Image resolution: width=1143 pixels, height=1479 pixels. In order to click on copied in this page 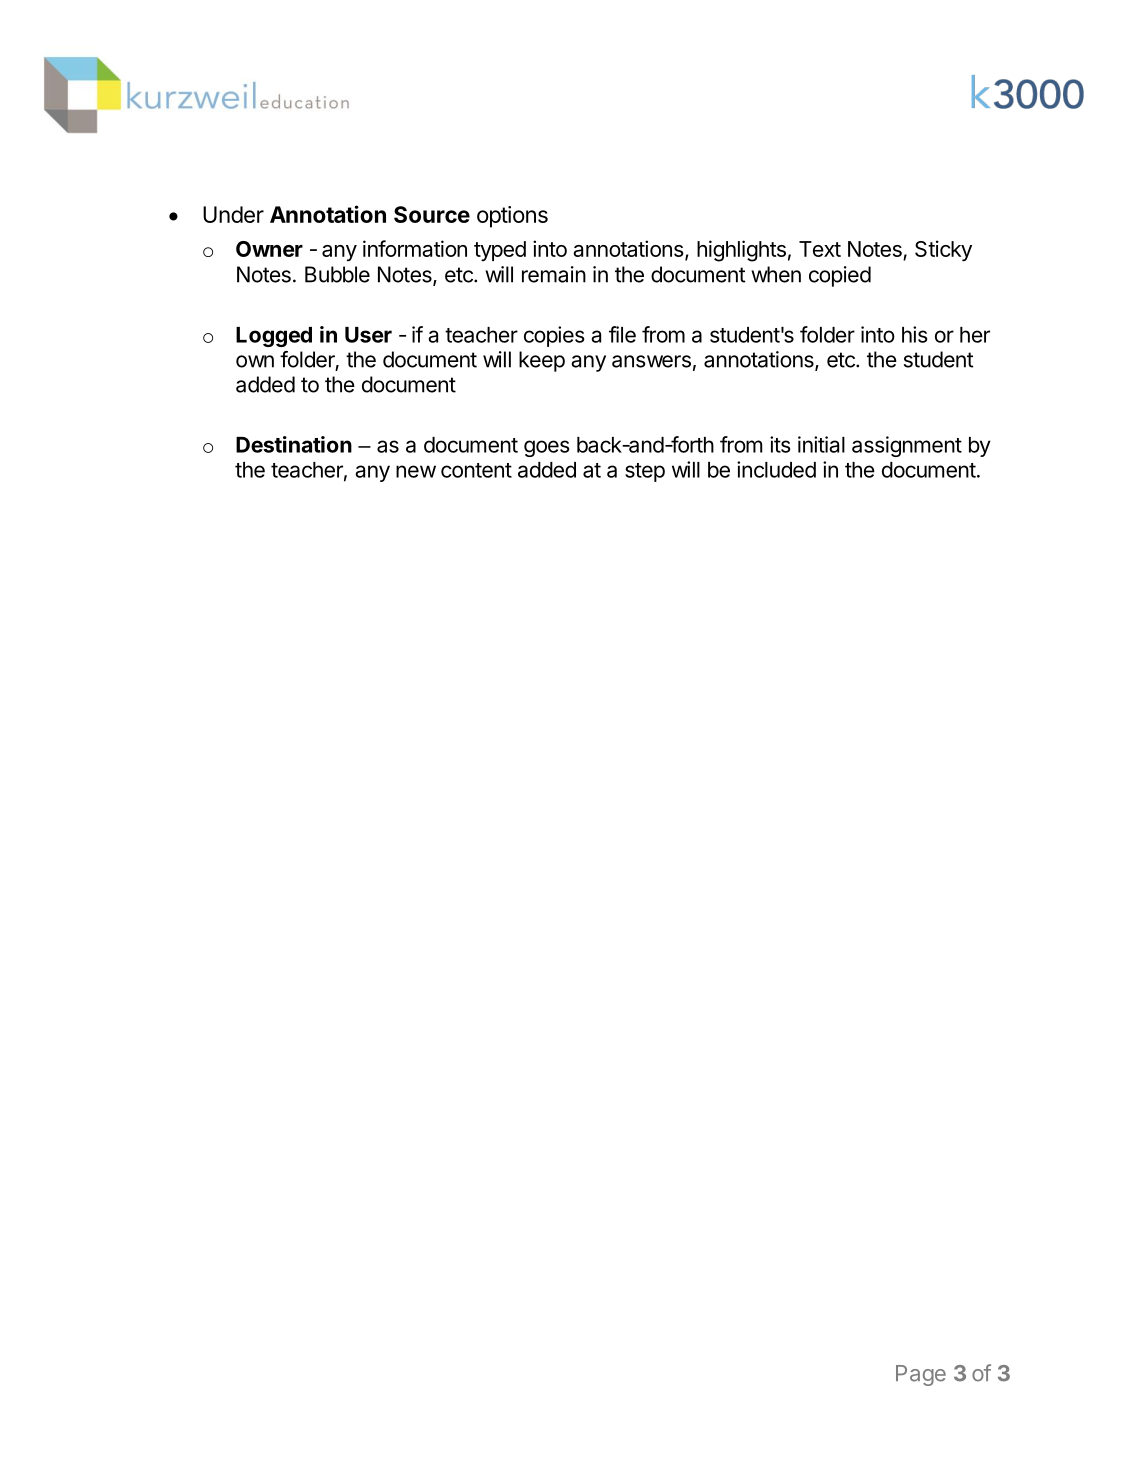, I will do `click(840, 276)`.
